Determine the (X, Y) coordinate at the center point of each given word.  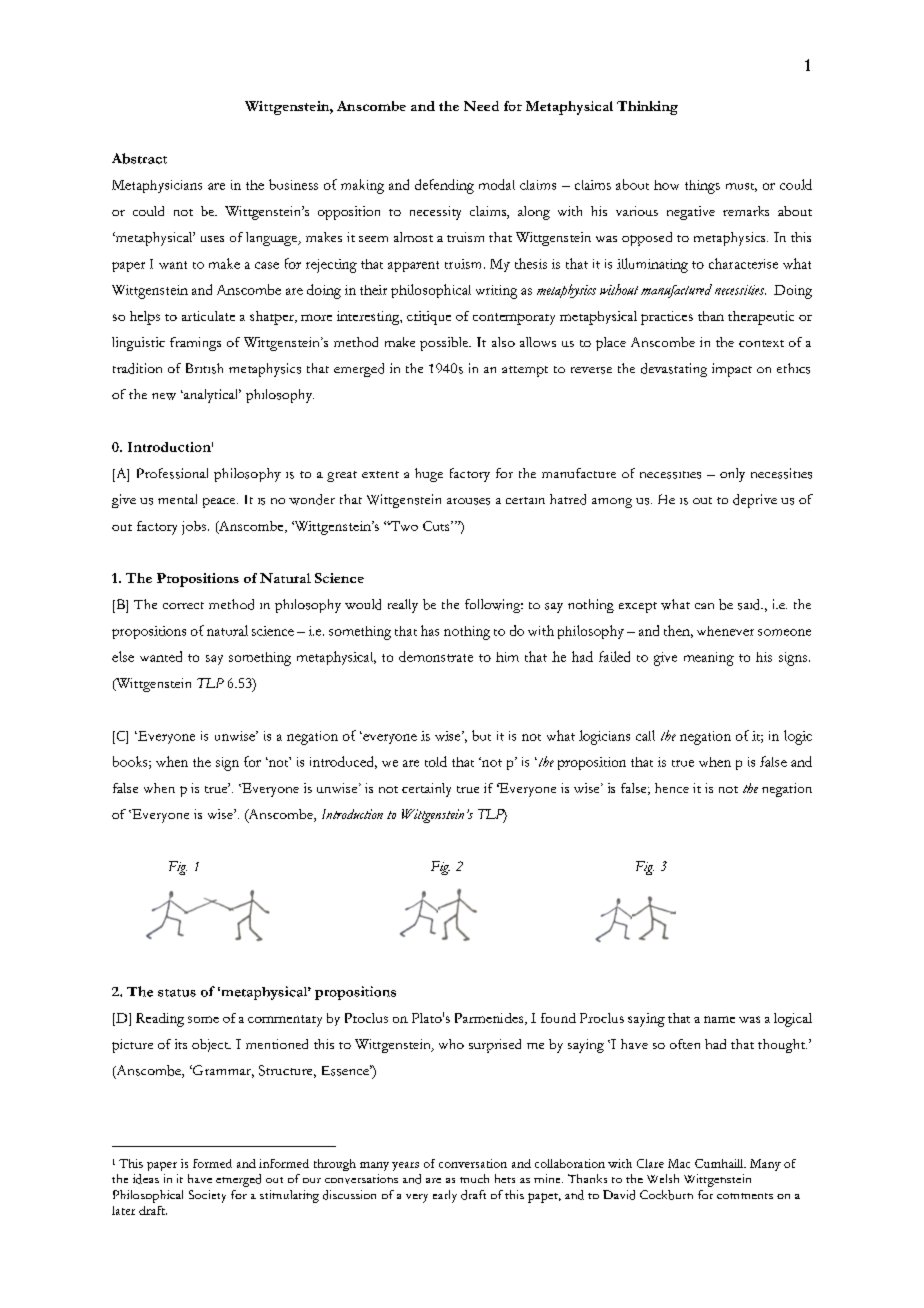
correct (183, 605)
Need (481, 106)
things (702, 187)
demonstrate (436, 656)
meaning (709, 659)
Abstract (139, 158)
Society (207, 1196)
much (474, 1178)
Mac (679, 1163)
